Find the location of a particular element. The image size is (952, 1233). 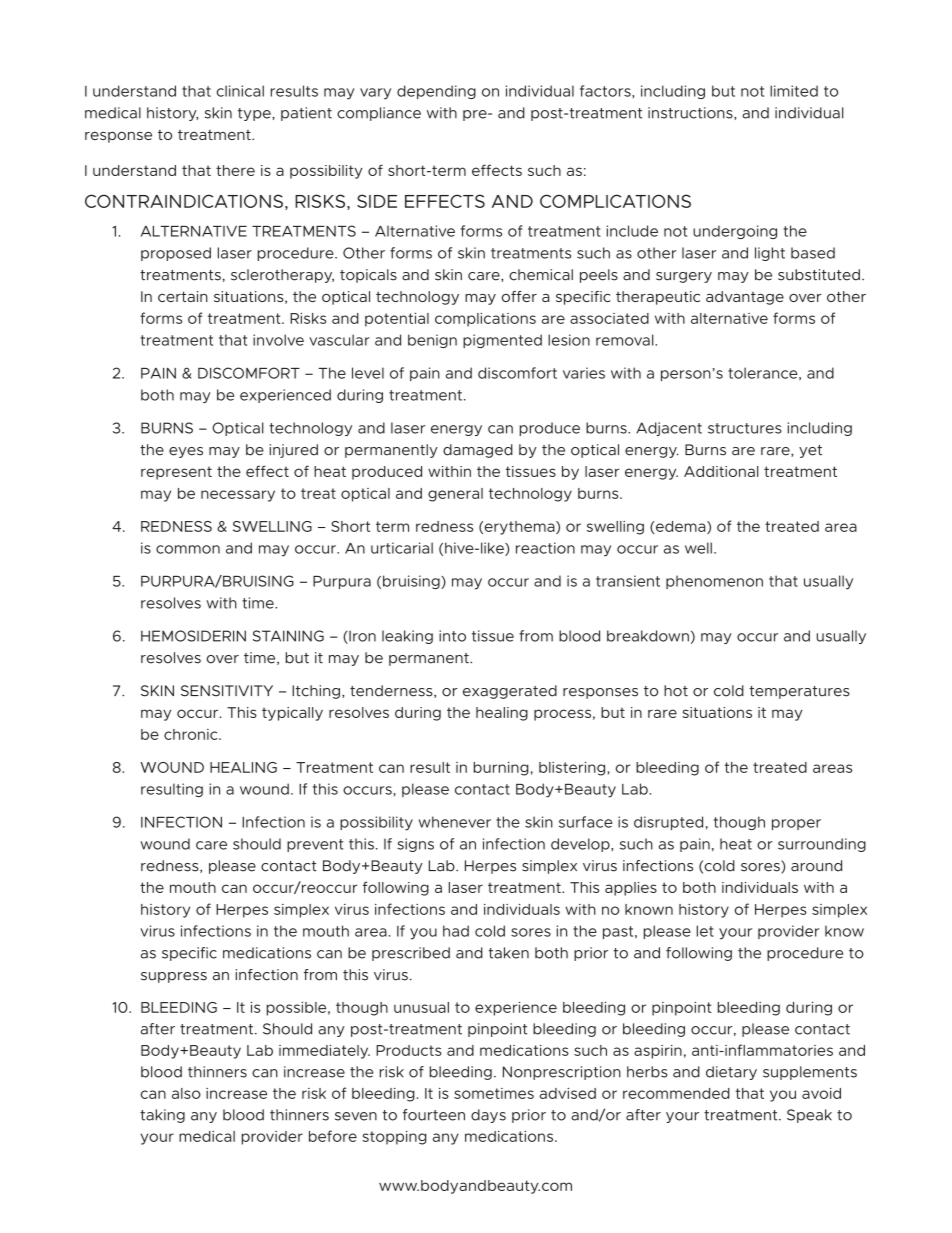

phenomenon is located at coordinates (714, 582).
